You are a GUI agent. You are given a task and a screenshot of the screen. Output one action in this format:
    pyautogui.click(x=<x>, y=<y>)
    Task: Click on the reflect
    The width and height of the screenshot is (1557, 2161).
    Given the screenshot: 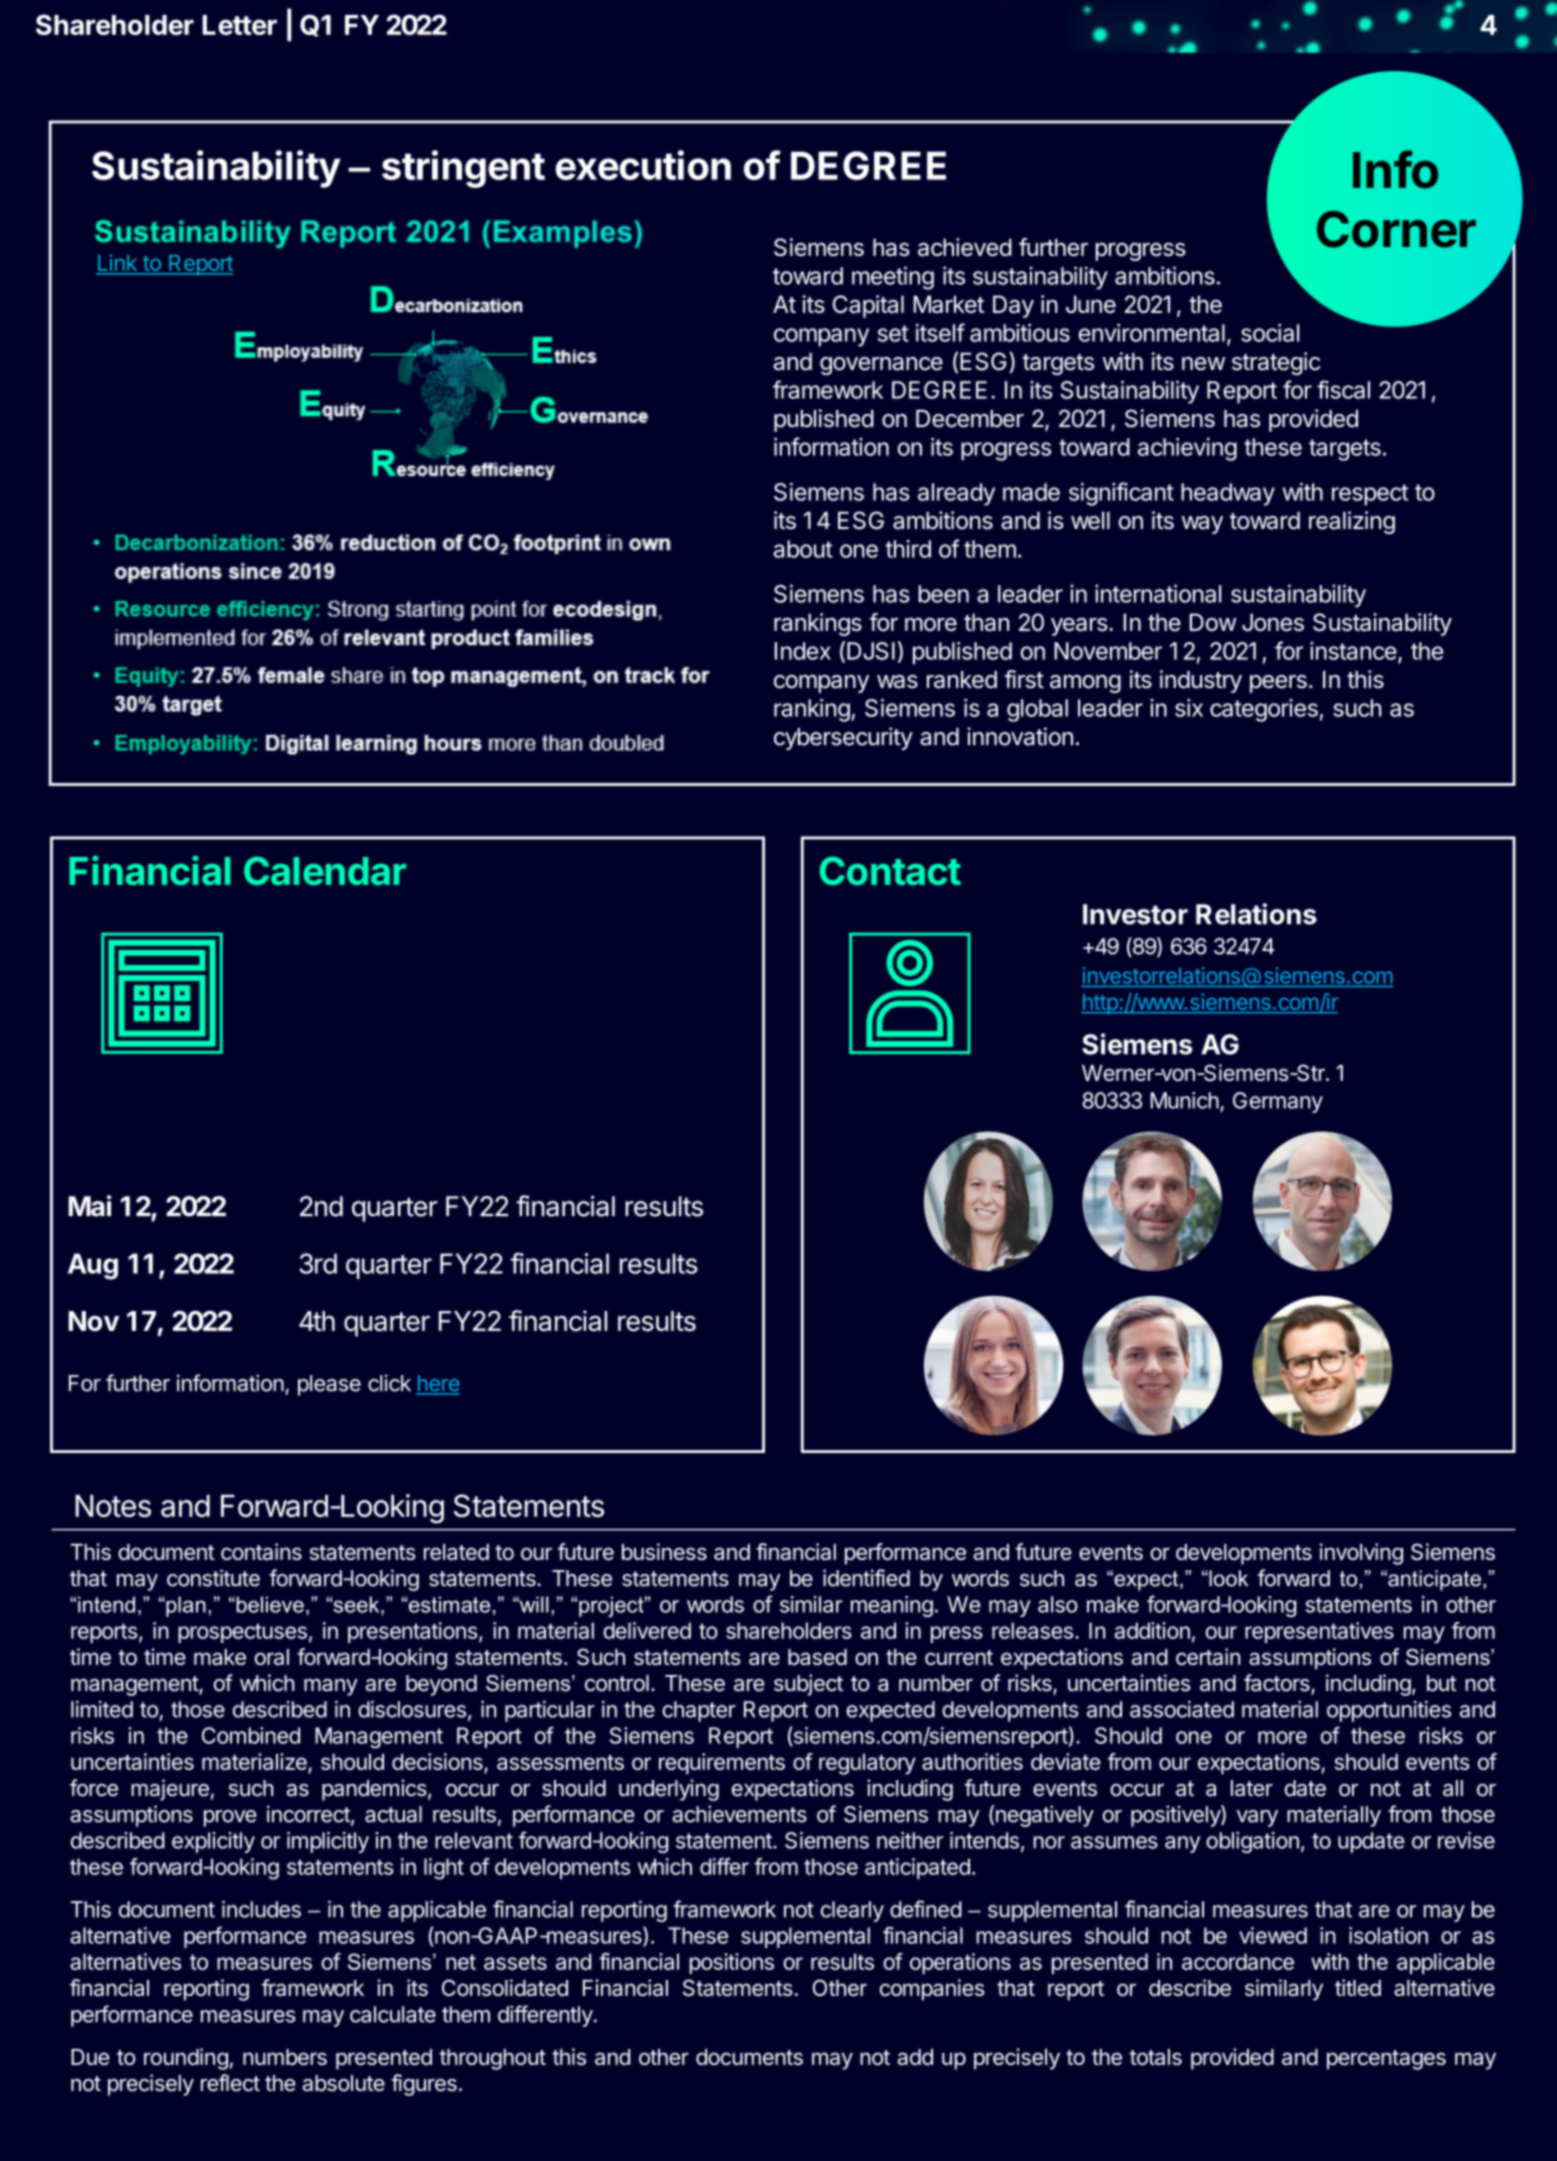 What is the action you would take?
    pyautogui.click(x=230, y=2083)
